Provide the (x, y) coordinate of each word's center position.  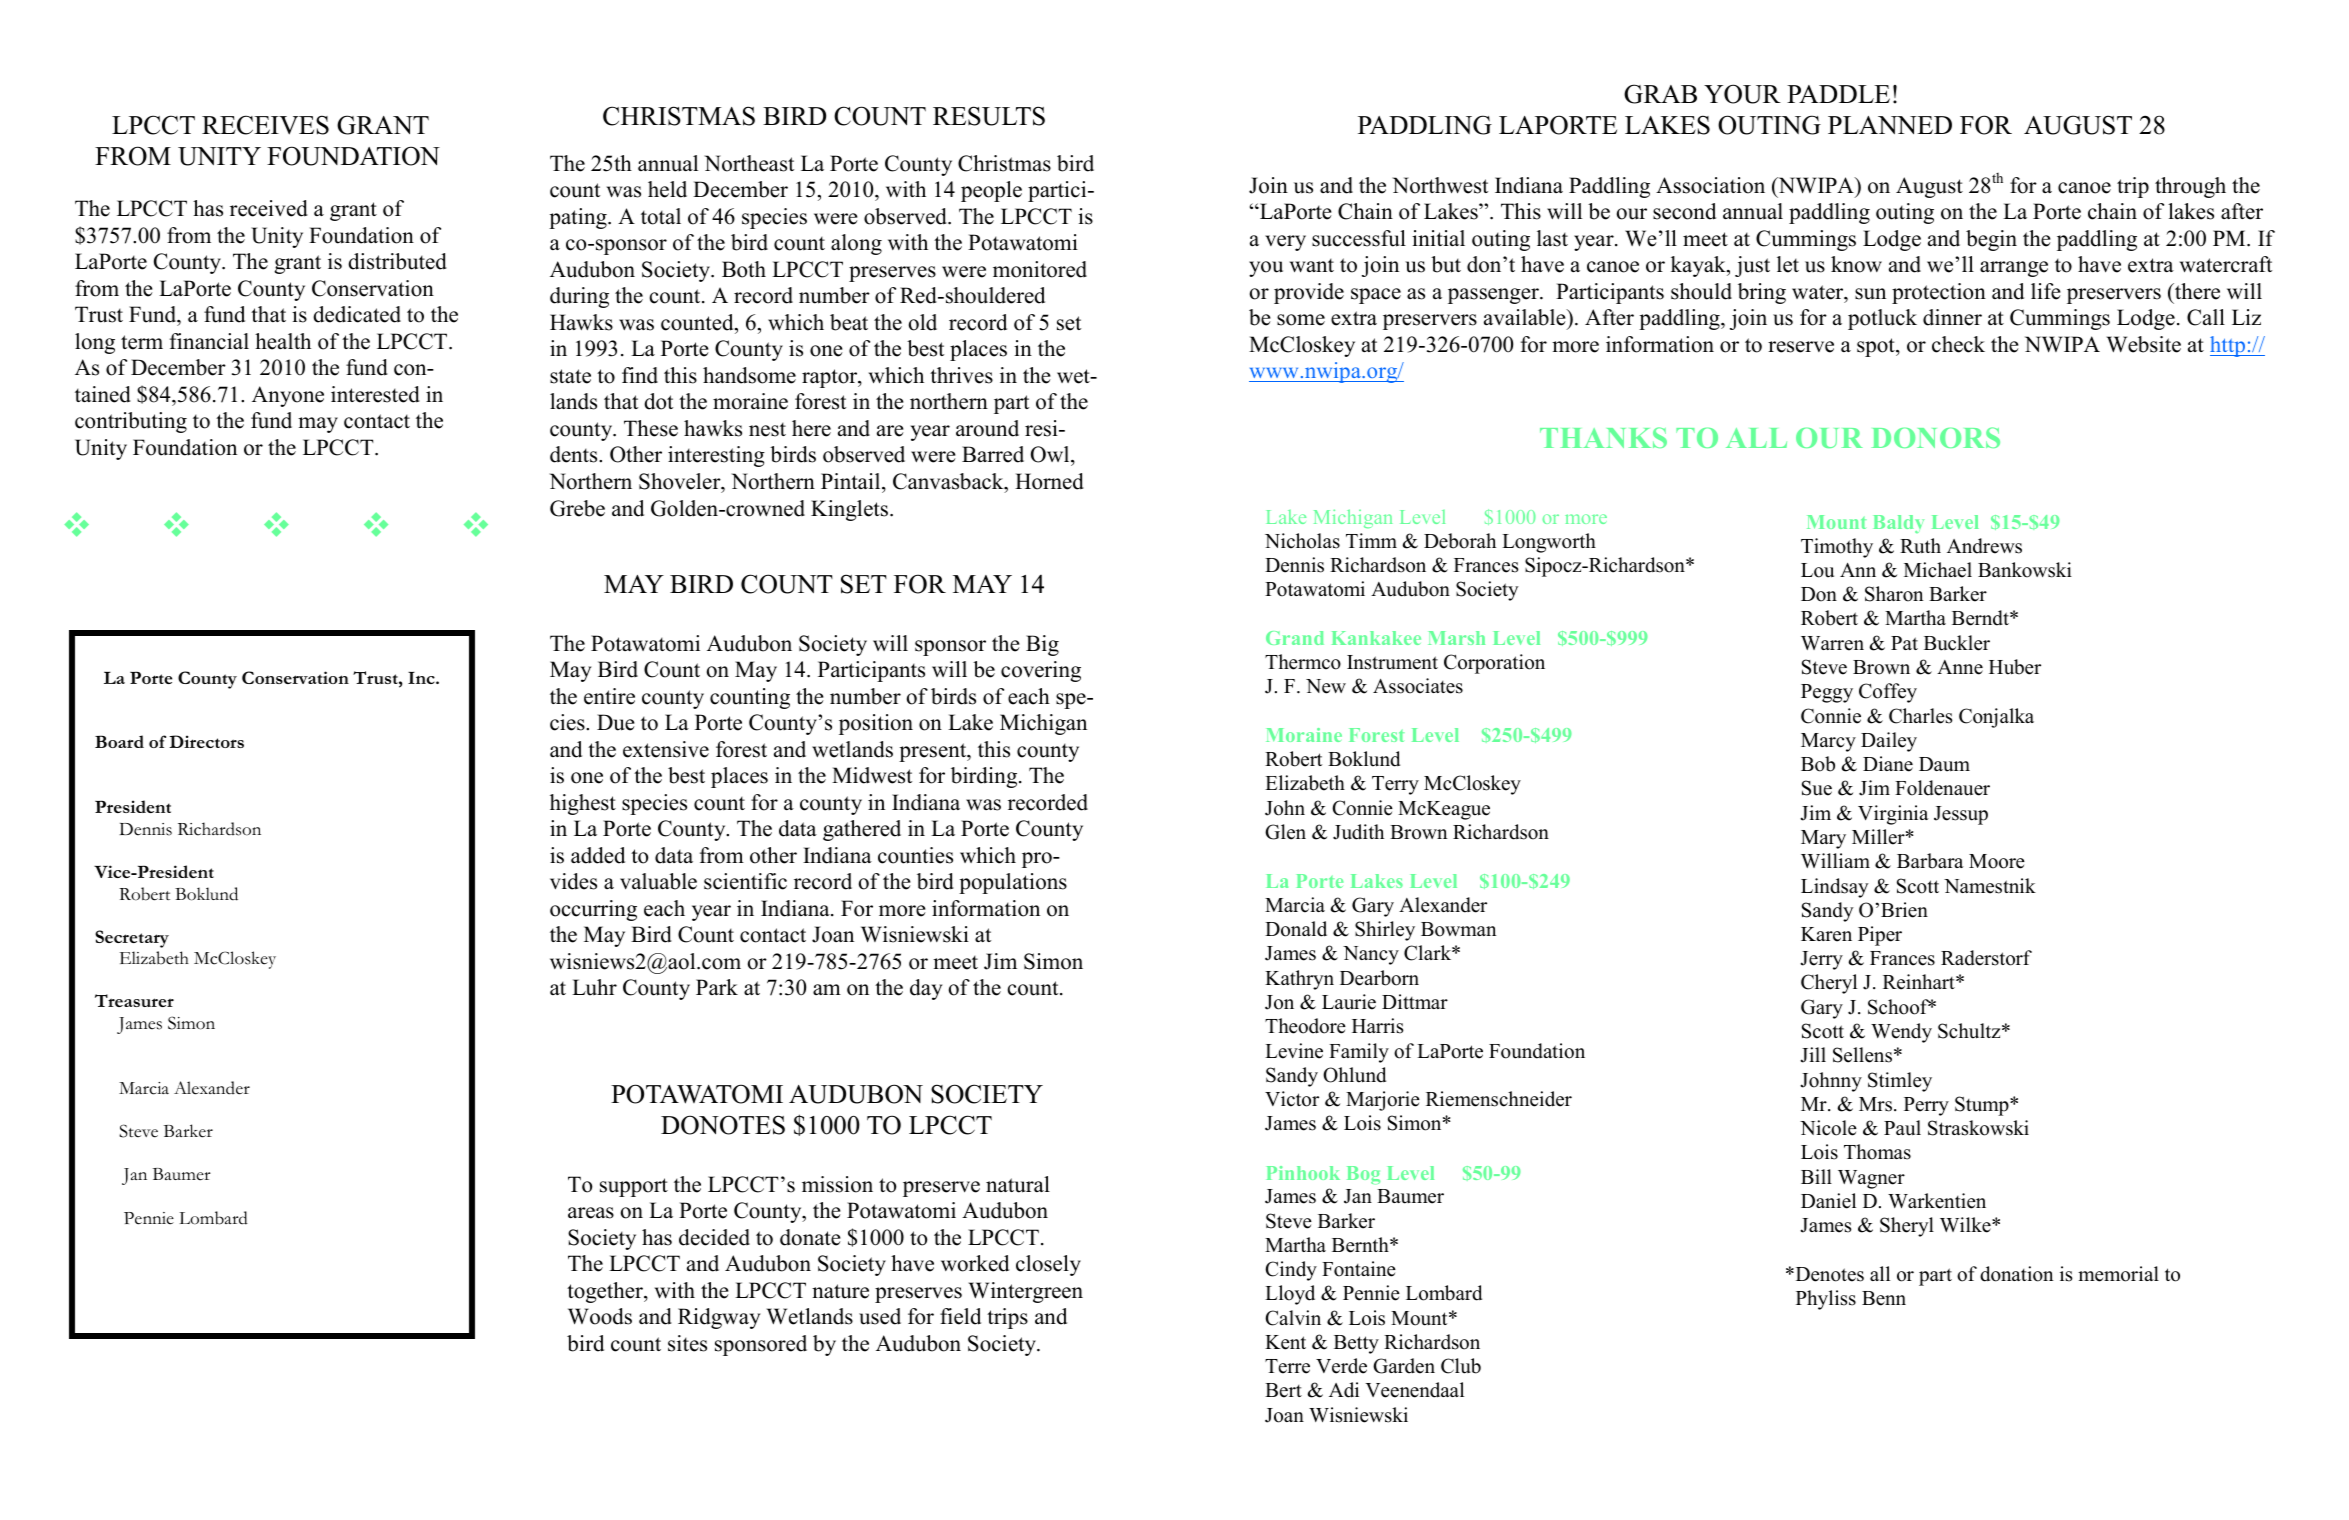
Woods (600, 1316)
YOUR (1742, 94)
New (1326, 686)
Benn (1884, 1298)
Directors (206, 741)
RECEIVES (265, 125)
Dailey (1889, 742)
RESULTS (989, 116)
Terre (1287, 1366)
